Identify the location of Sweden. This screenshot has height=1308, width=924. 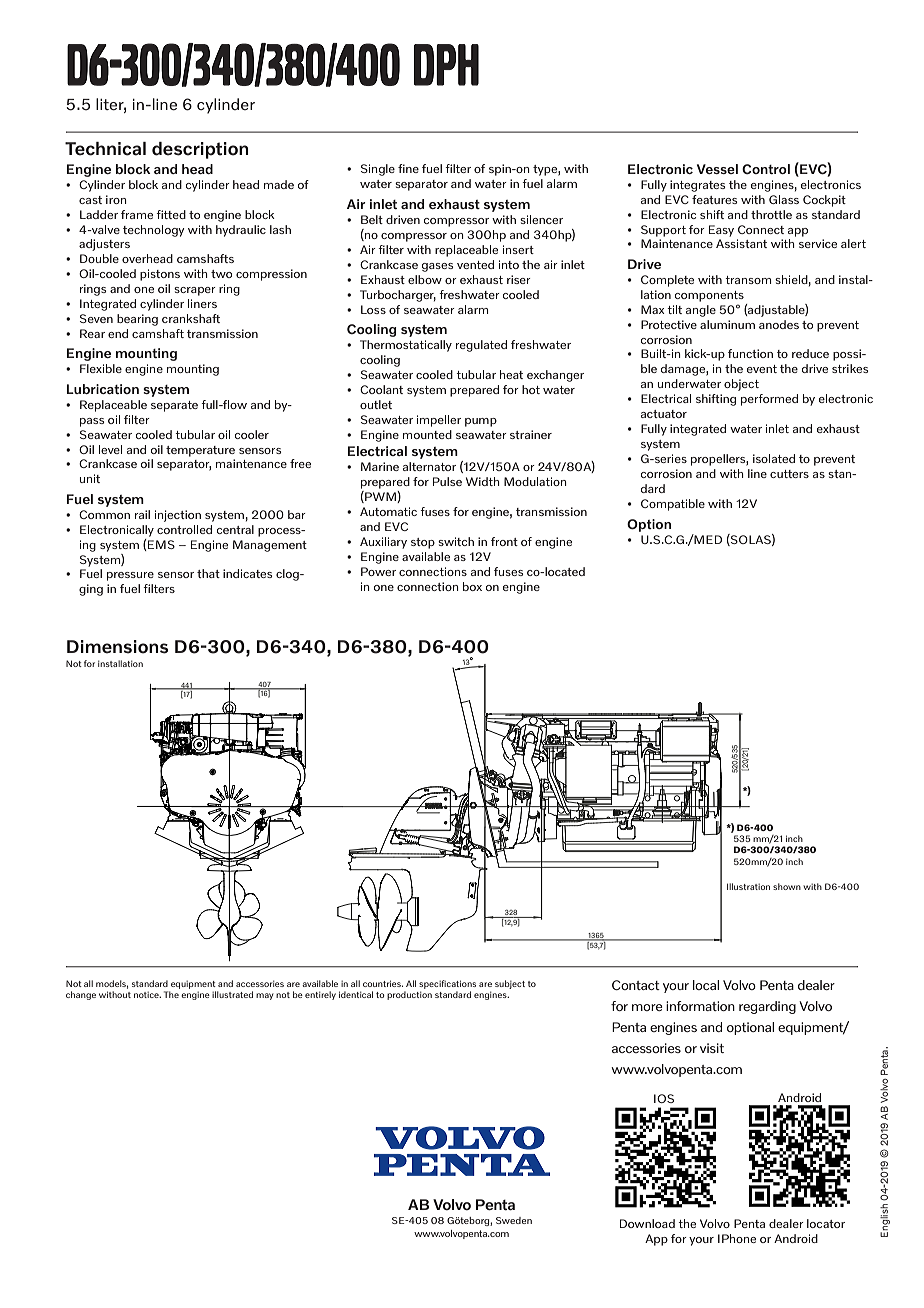
(514, 1220).
